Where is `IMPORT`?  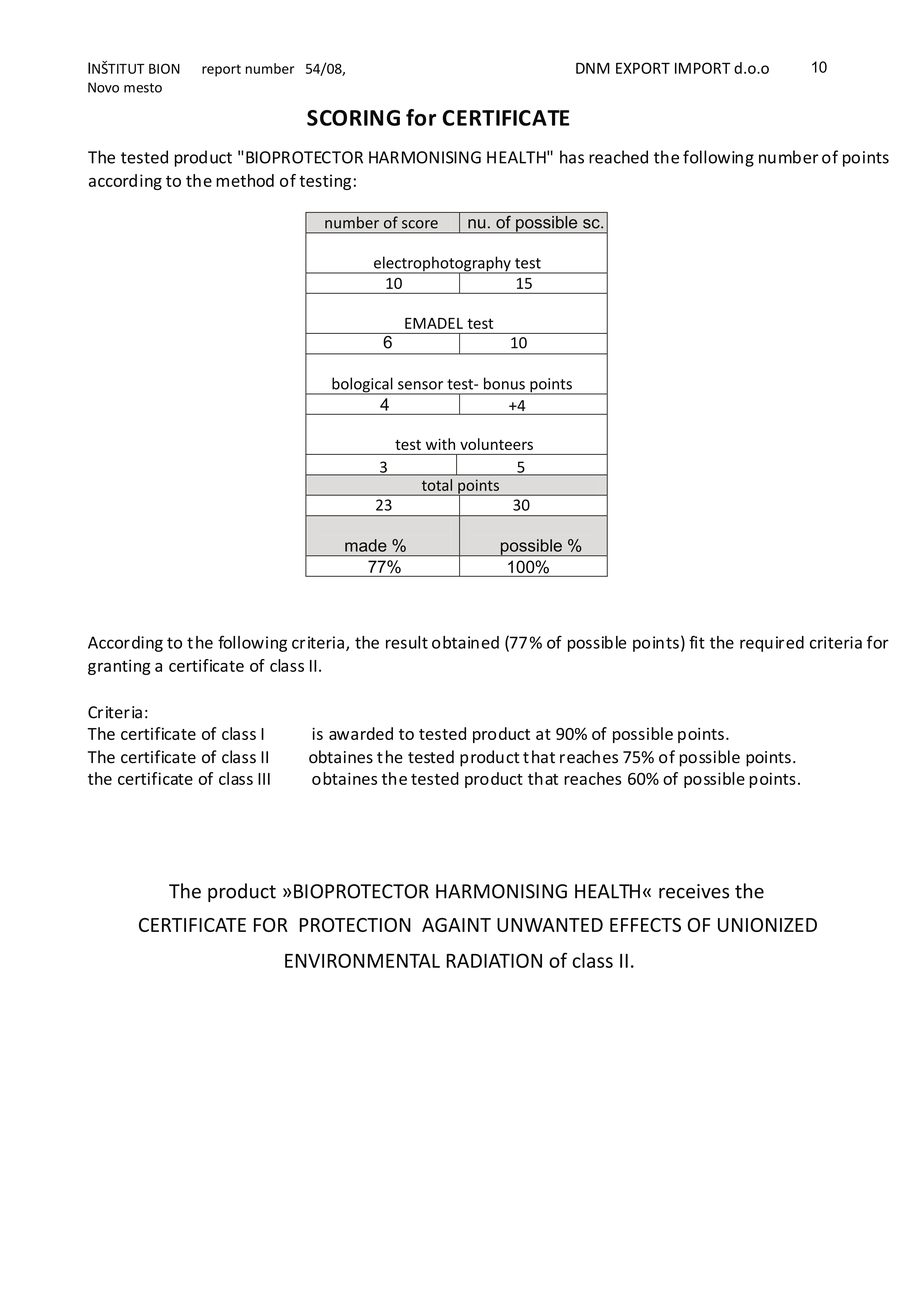
IMPORT is located at coordinates (703, 68).
